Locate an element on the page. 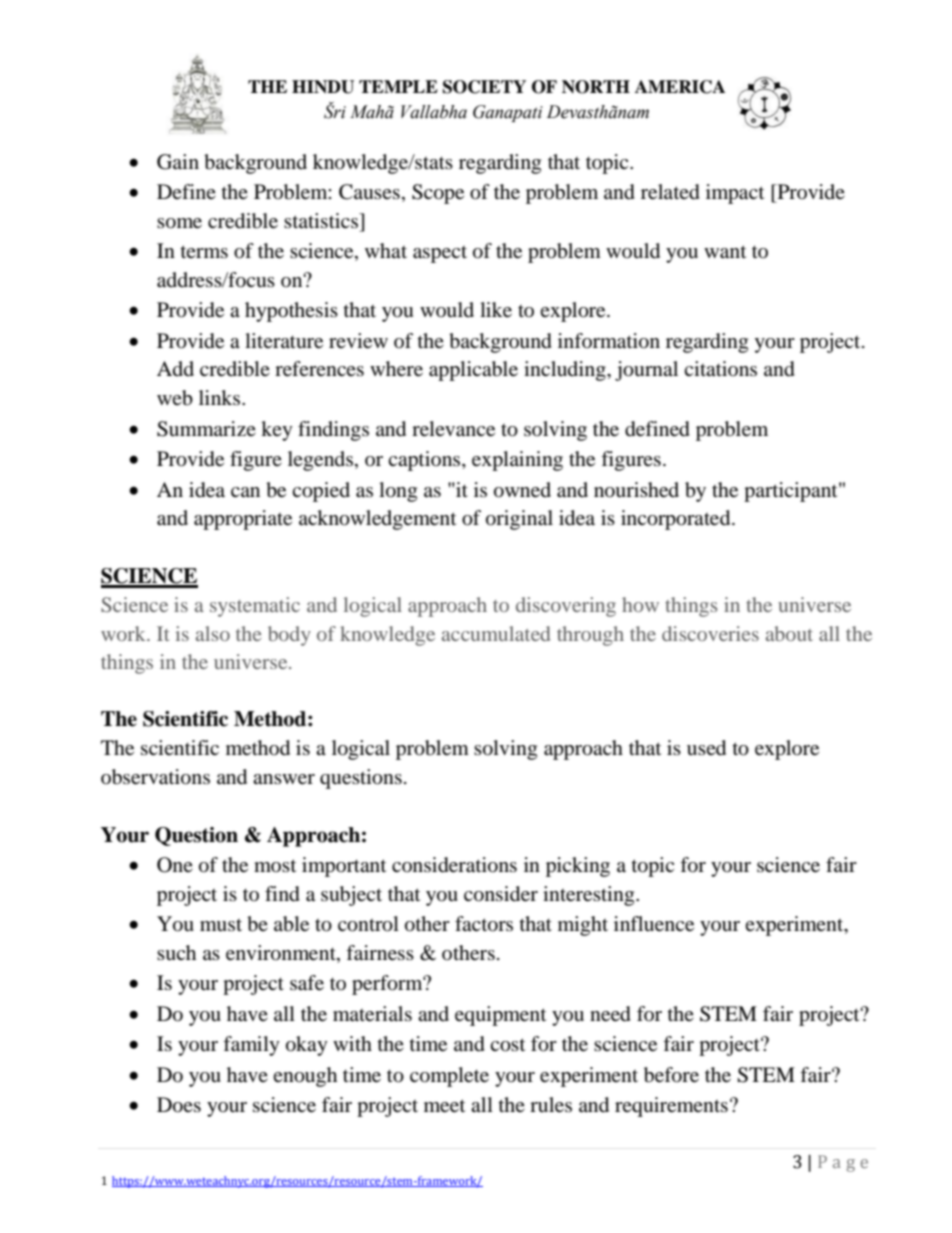 Image resolution: width=952 pixels, height=1233 pixels. family is located at coordinates (251, 1046).
